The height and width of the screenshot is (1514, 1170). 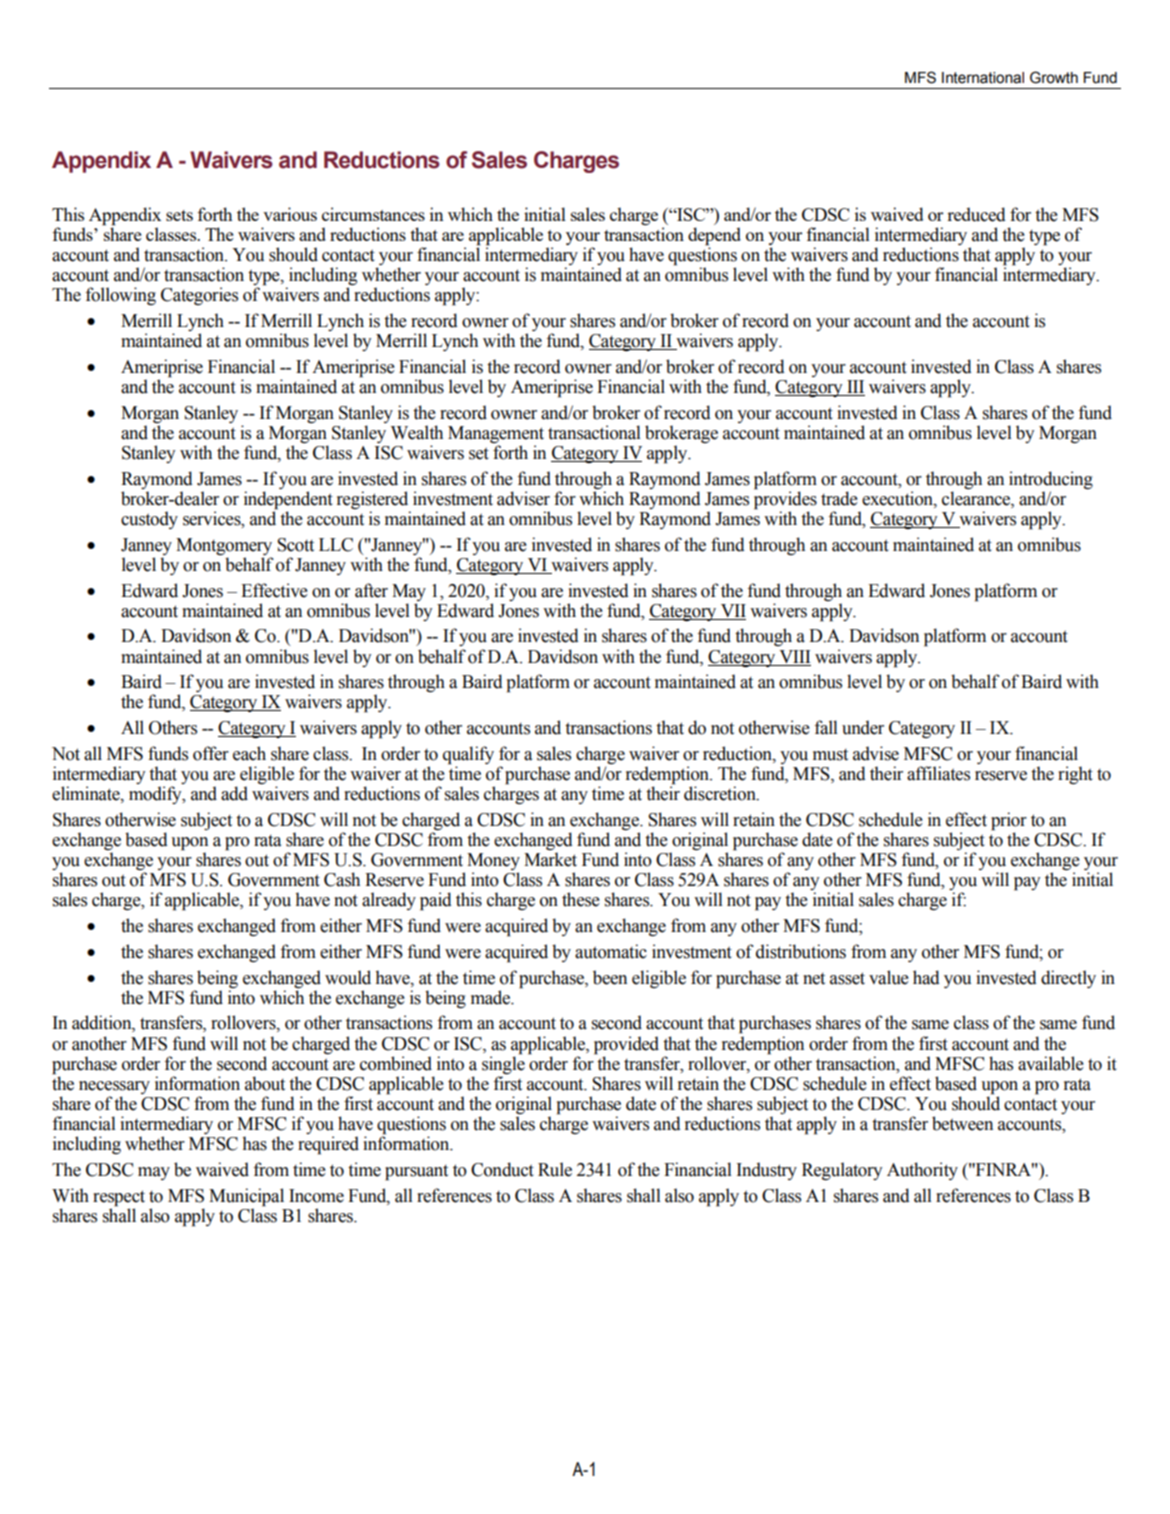 What do you see at coordinates (211, 753) in the screenshot?
I see `offer` at bounding box center [211, 753].
